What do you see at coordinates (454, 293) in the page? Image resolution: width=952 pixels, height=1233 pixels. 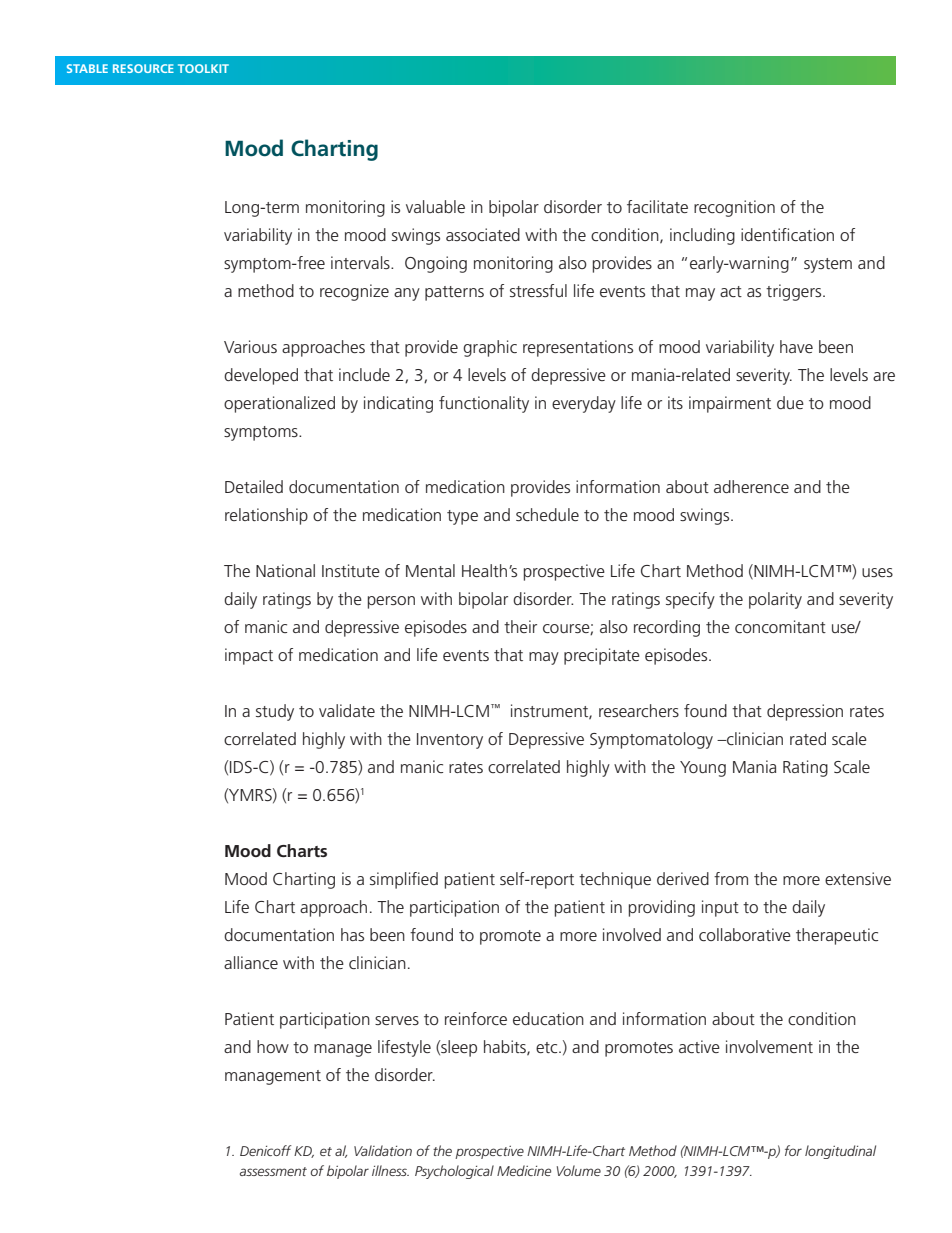 I see `patterns` at bounding box center [454, 293].
